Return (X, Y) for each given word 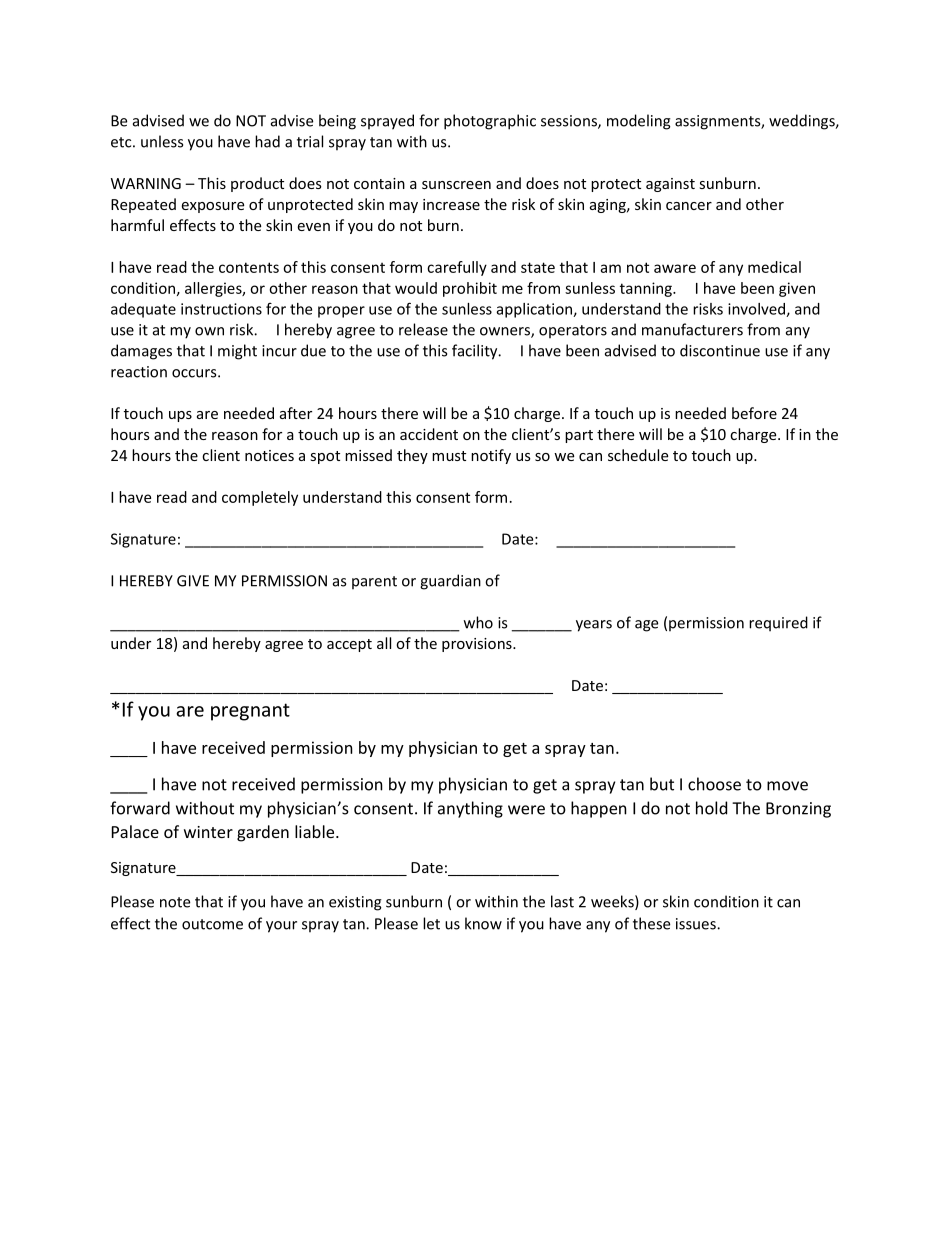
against (670, 185)
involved (757, 310)
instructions (221, 309)
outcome (212, 924)
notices (269, 455)
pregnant (250, 712)
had (267, 141)
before (754, 413)
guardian (450, 582)
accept (349, 645)
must (449, 456)
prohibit (470, 289)
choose (714, 784)
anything (470, 809)
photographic (490, 122)
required (778, 624)
